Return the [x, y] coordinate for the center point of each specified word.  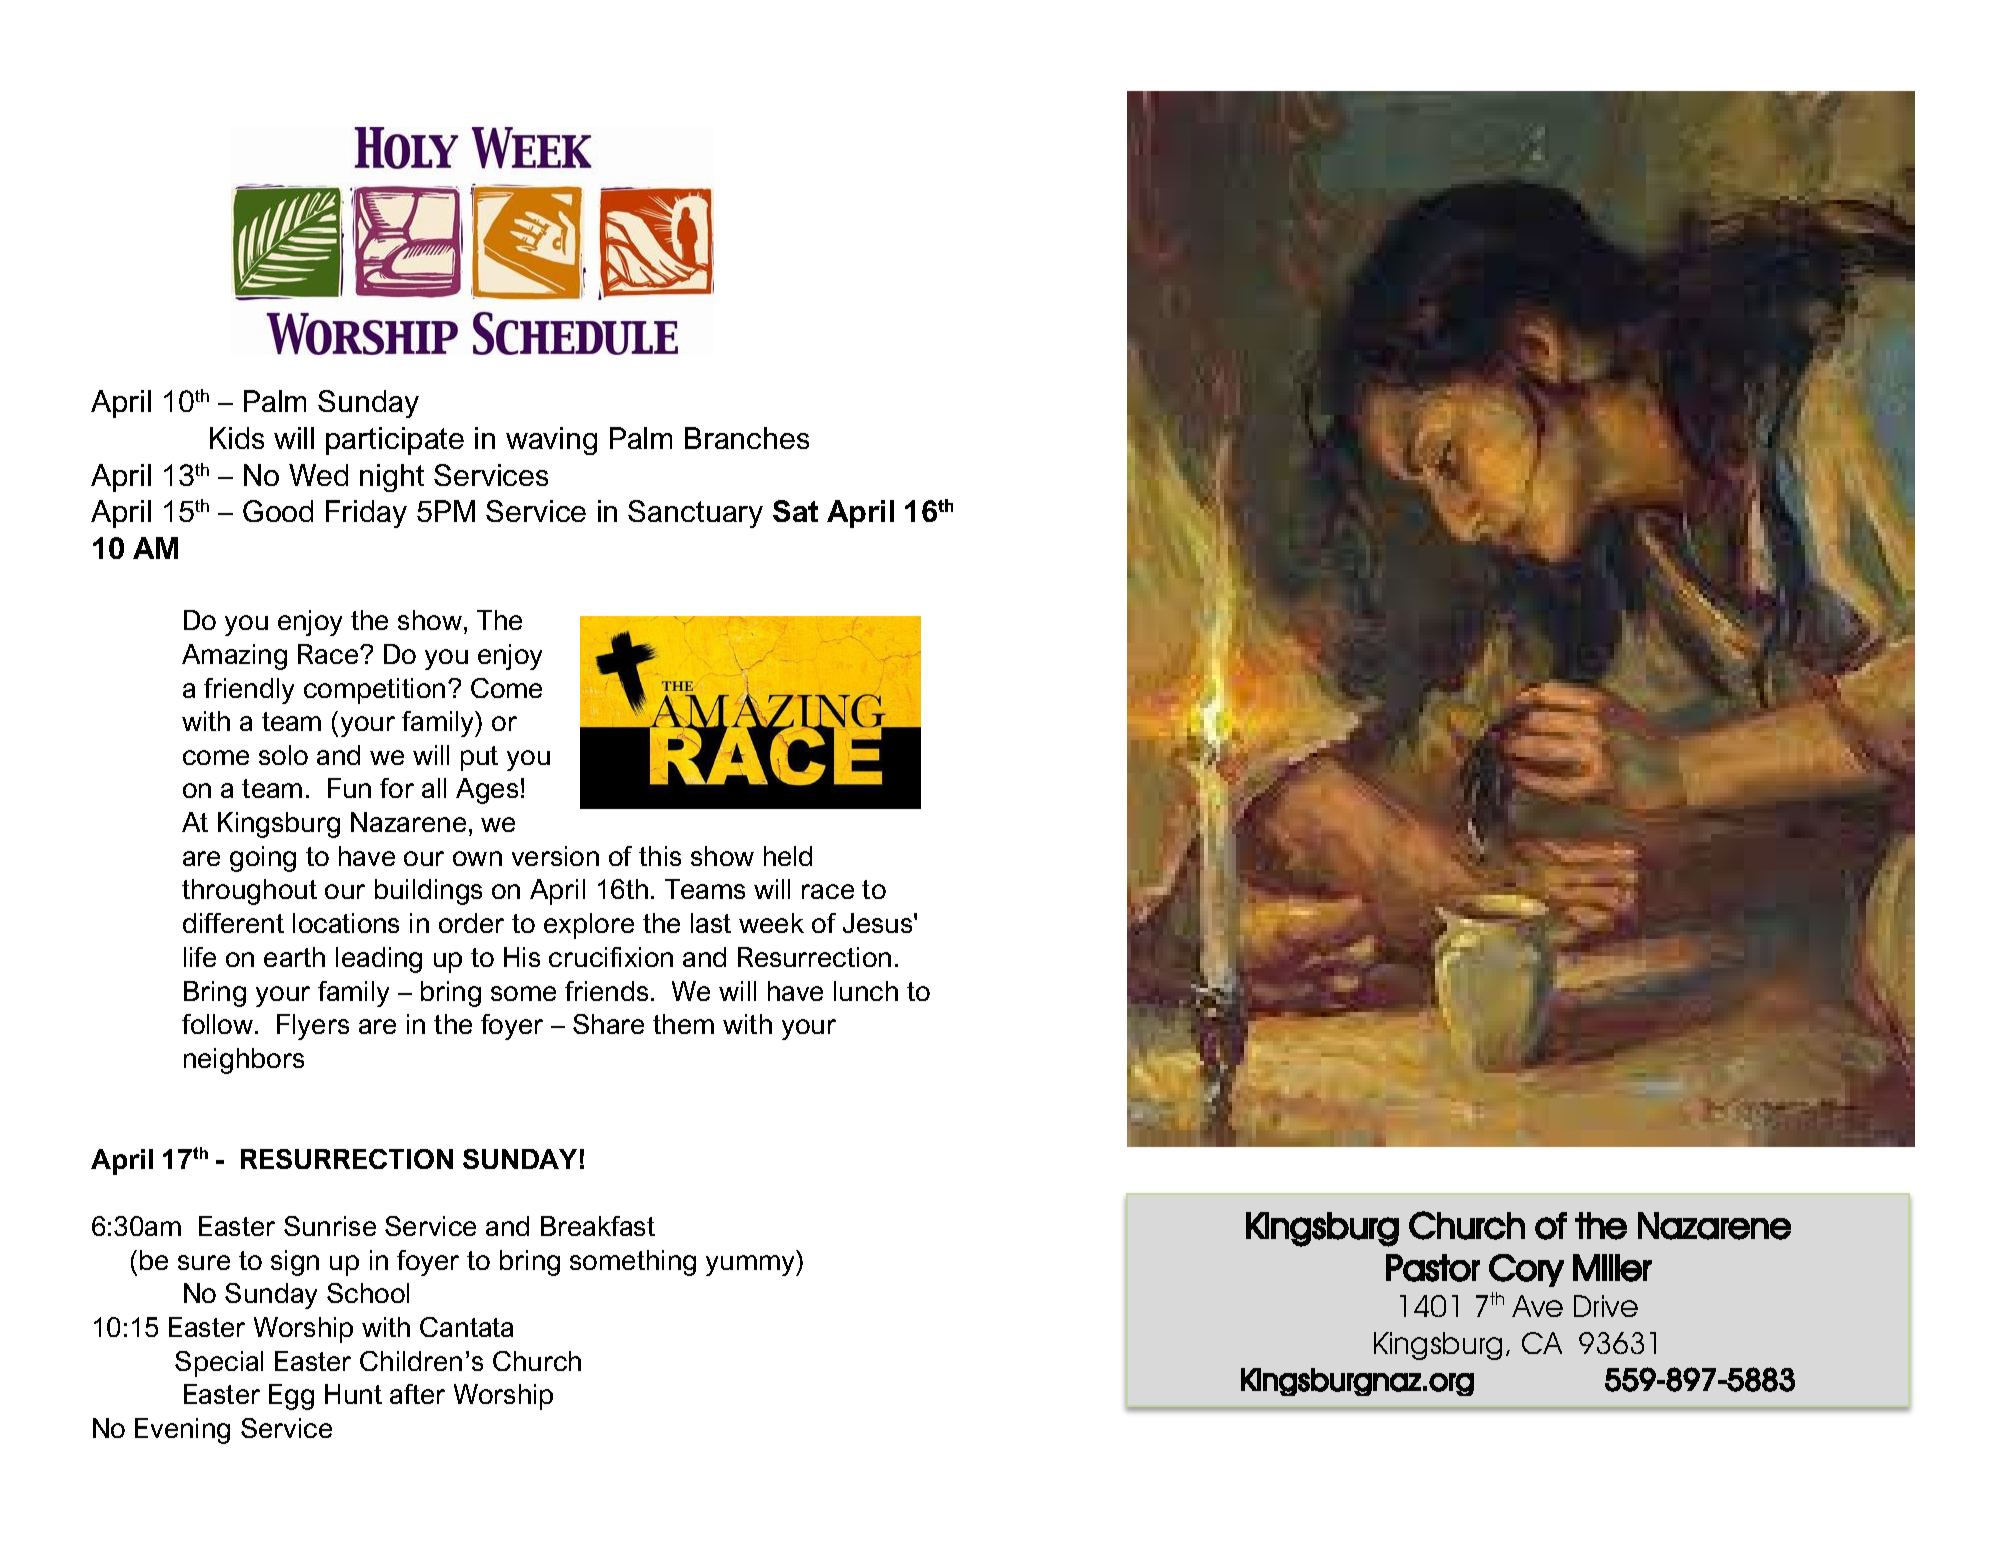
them [683, 1024]
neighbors [244, 1061]
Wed [318, 475]
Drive [1606, 1306]
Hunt [353, 1394]
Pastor [1433, 1268]
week [771, 923]
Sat [795, 511]
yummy [752, 1265]
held [788, 856]
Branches [747, 438]
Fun [349, 788]
